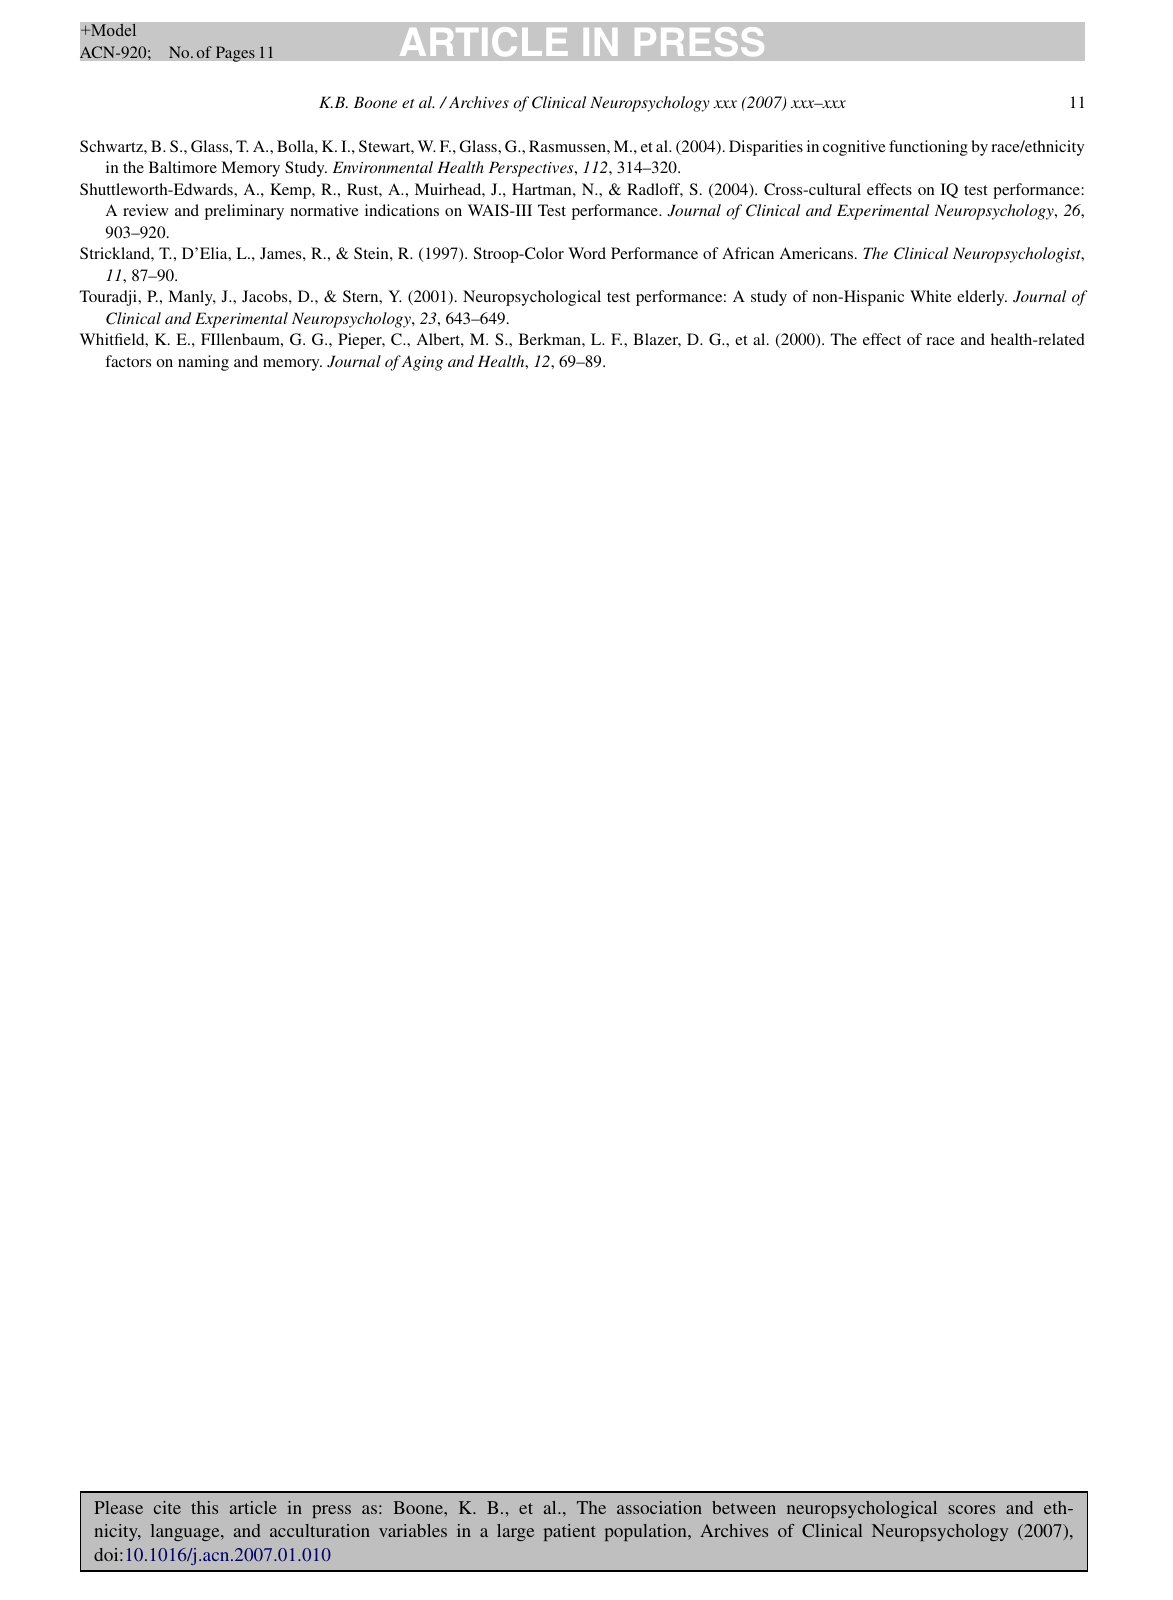 The height and width of the page is (1600, 1173). I want to click on Perspectives, so click(532, 169).
